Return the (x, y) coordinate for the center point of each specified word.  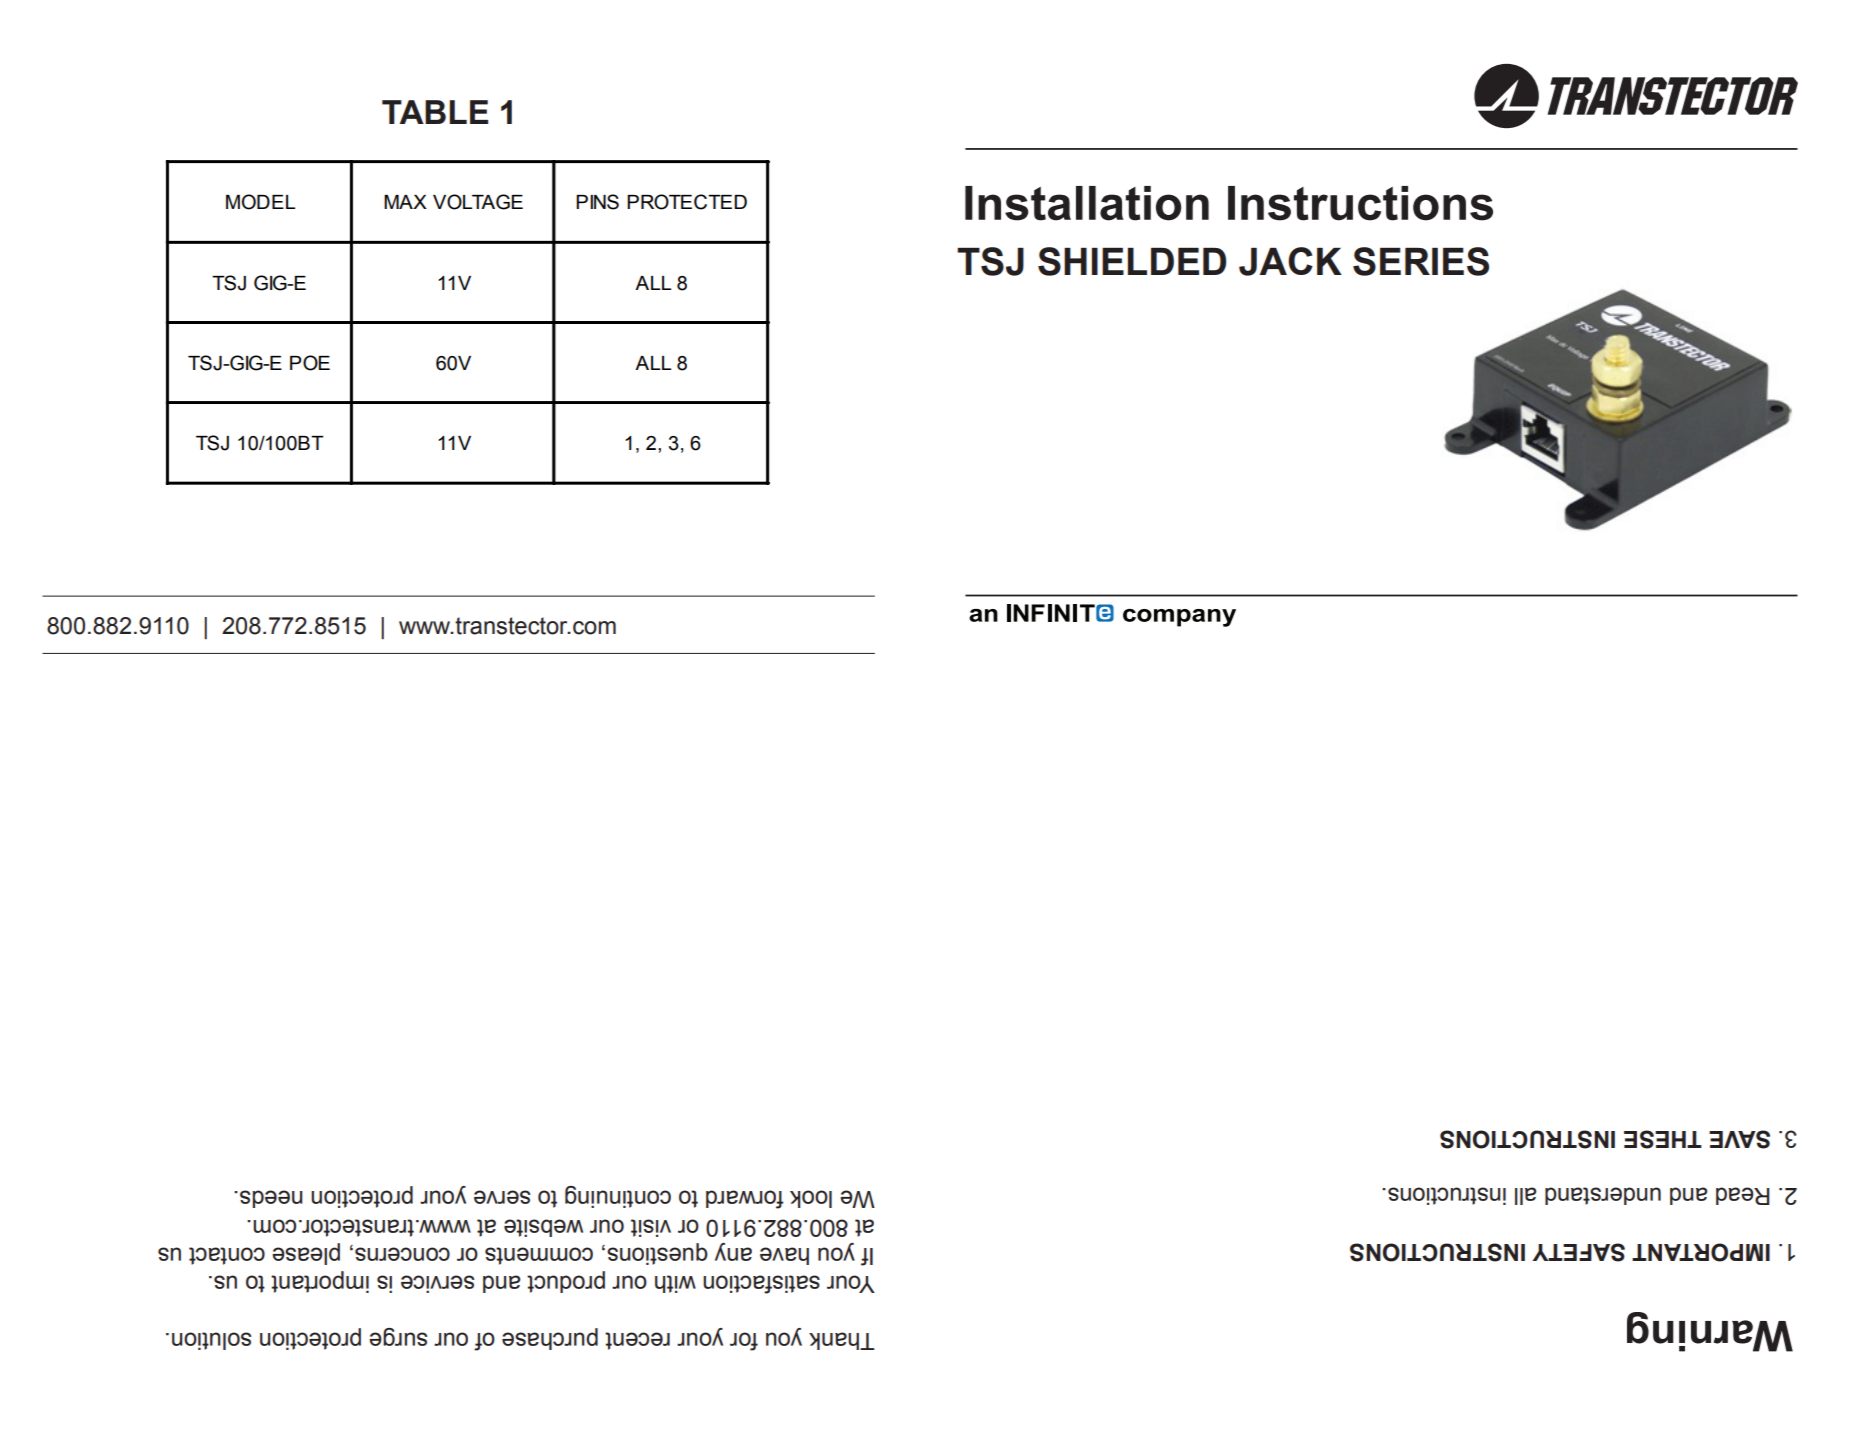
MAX (405, 202)
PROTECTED (687, 202)
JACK (1290, 261)
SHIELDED (1132, 261)
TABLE (435, 112)
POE (310, 363)
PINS (597, 202)
